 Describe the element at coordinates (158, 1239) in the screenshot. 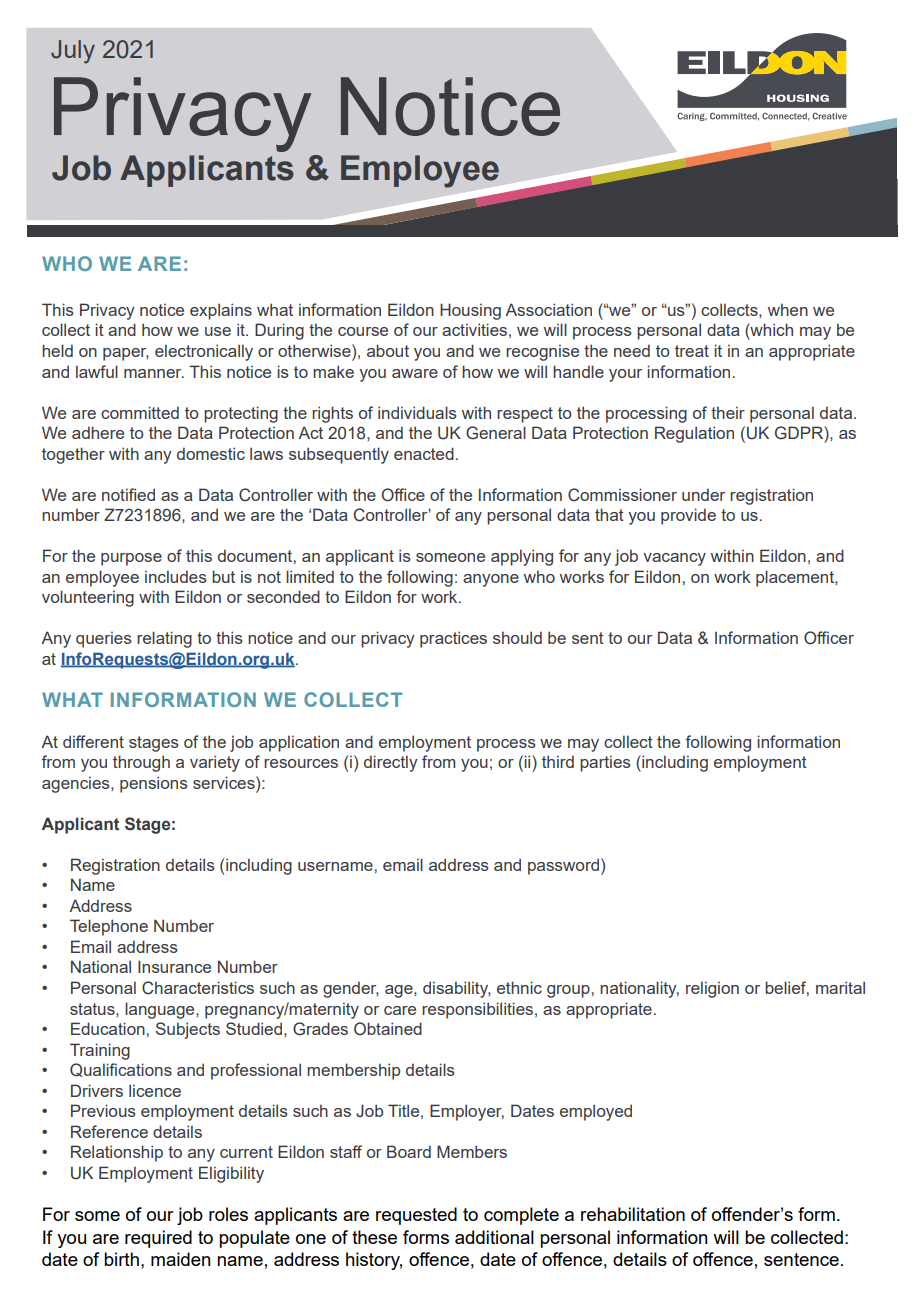

I see `required` at that location.
